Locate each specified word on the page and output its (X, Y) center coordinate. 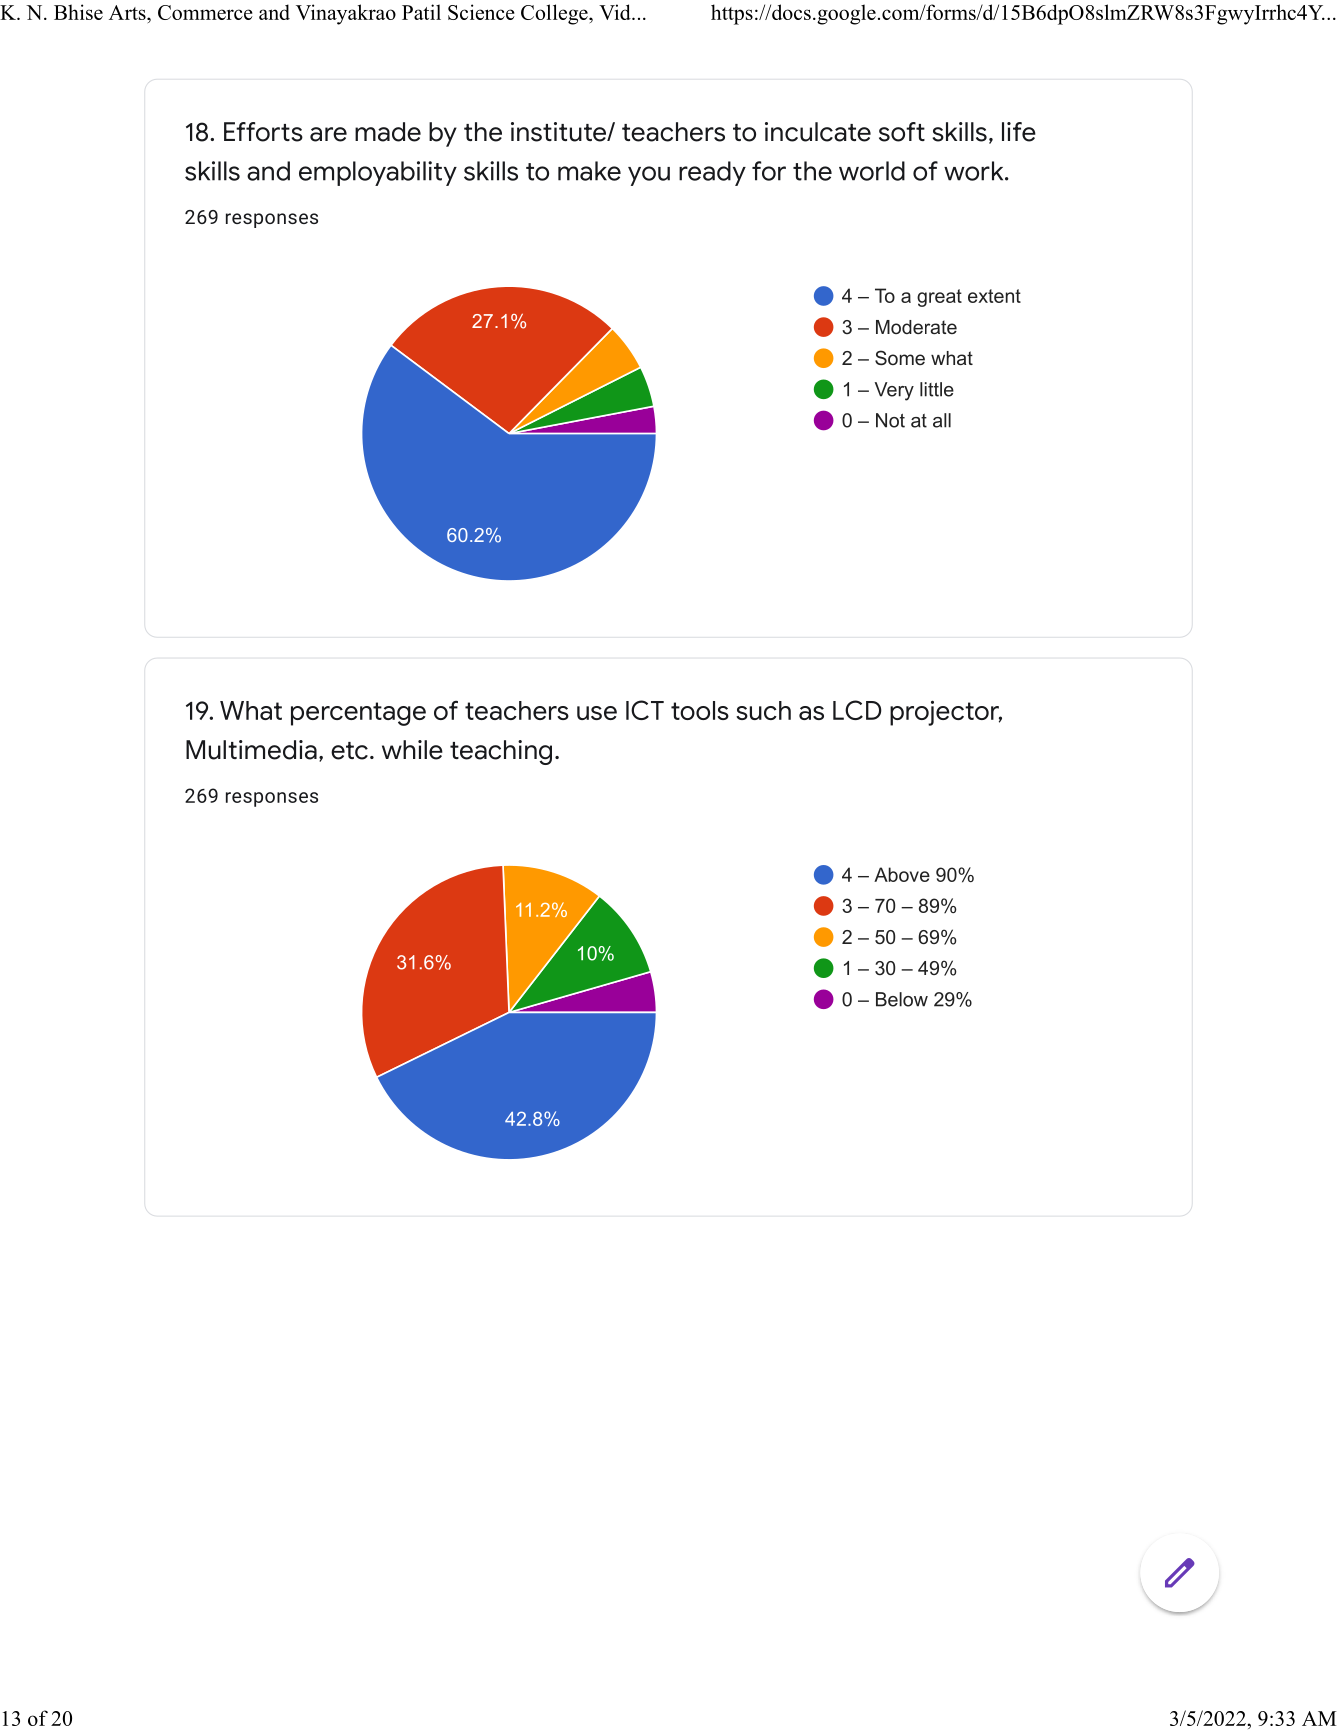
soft (902, 132)
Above (902, 874)
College (555, 14)
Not (890, 420)
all (942, 420)
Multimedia (251, 750)
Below (902, 999)
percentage (358, 714)
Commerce (205, 12)
